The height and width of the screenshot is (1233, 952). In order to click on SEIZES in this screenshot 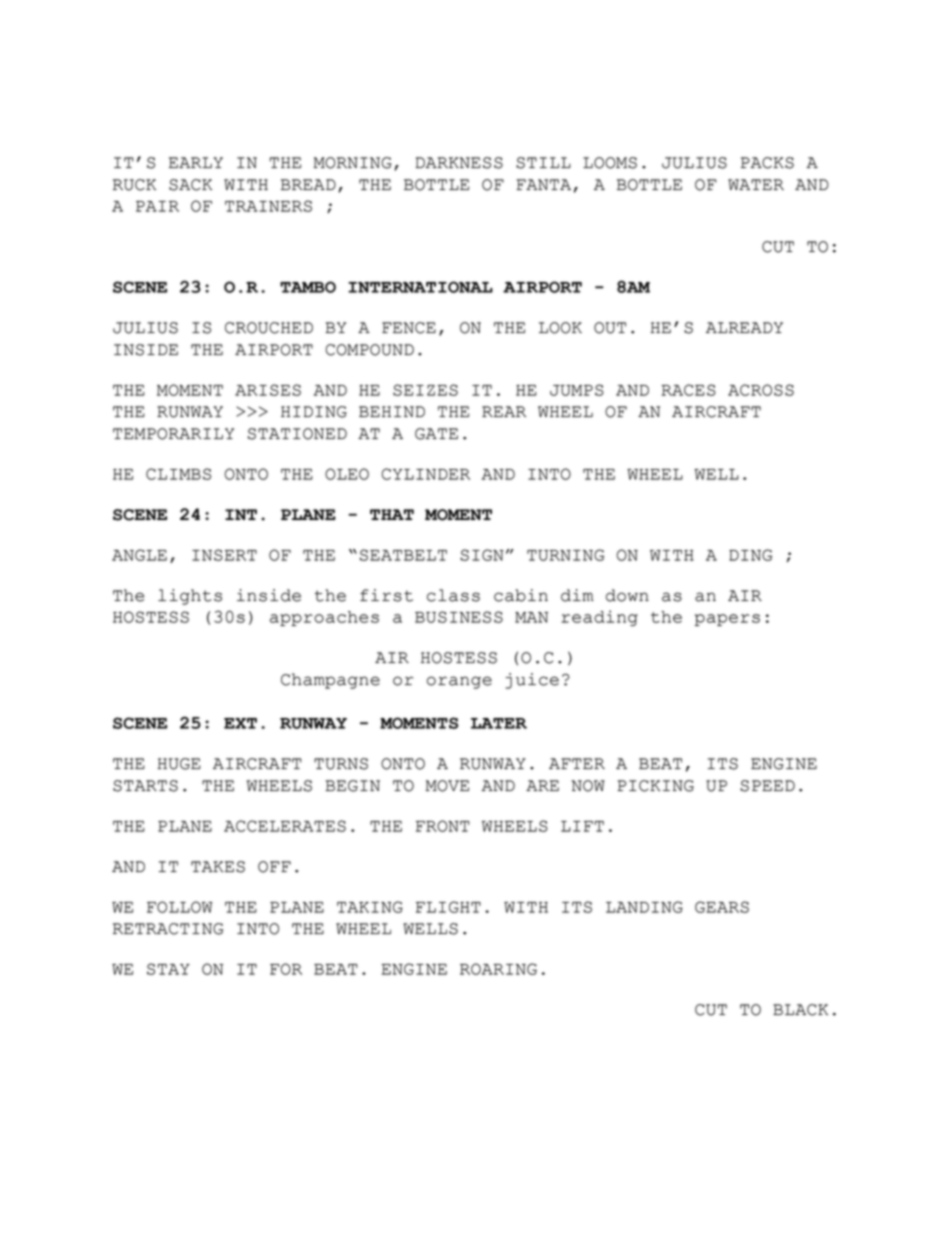, I will do `click(425, 390)`.
